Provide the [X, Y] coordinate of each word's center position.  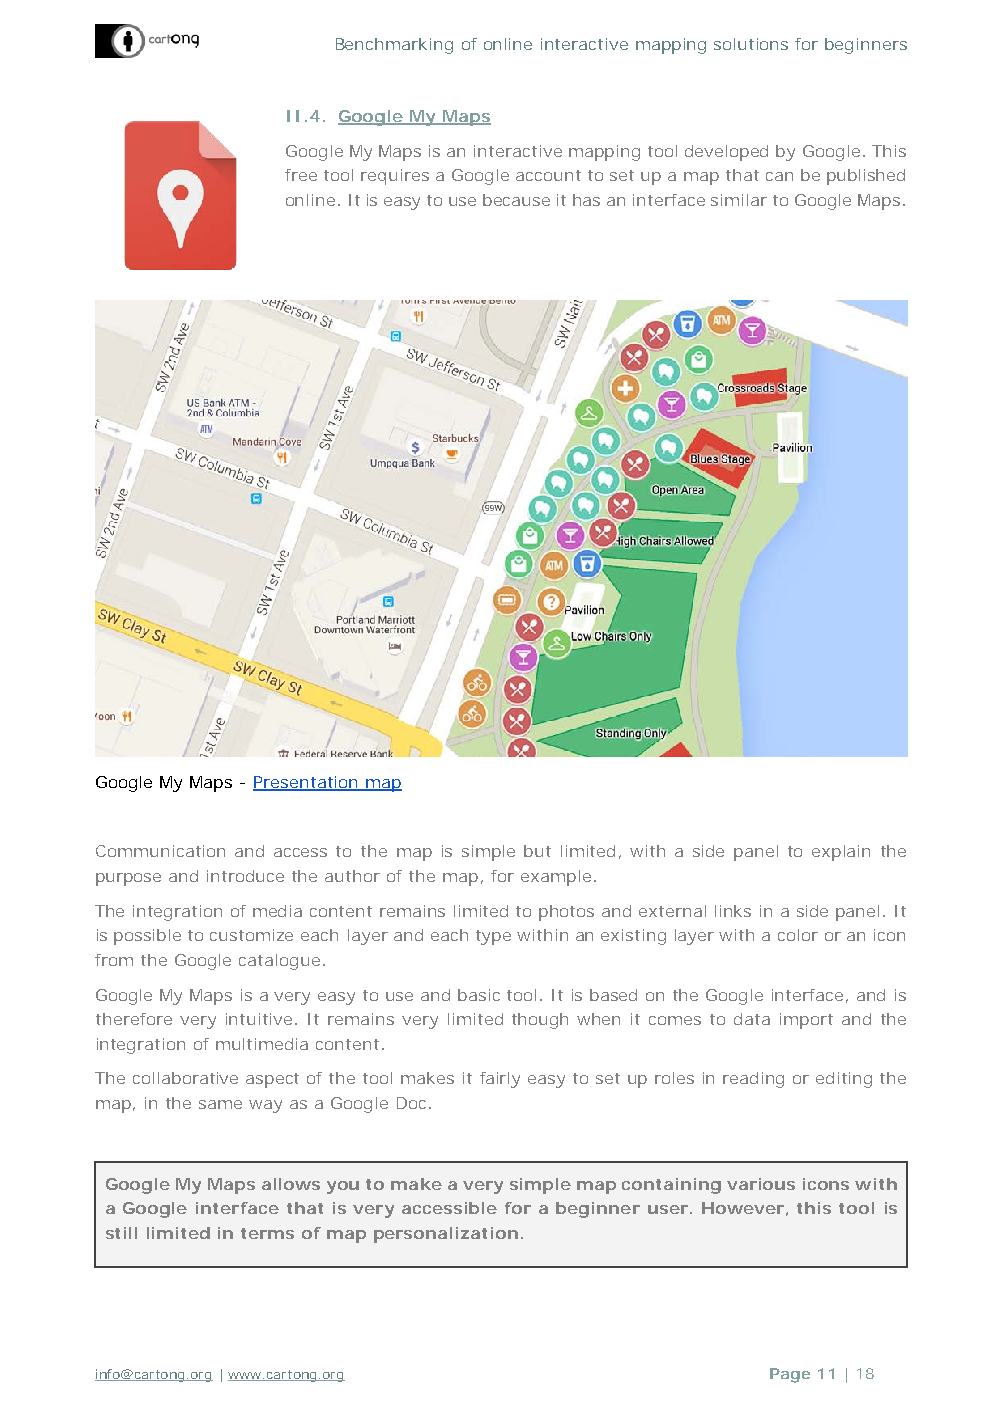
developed [726, 153]
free [301, 175]
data [752, 1019]
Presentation [307, 783]
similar [739, 200]
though [540, 1021]
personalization [446, 1235]
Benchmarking [394, 46]
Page [790, 1375]
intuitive [261, 1019]
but [537, 851]
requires [395, 177]
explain [841, 853]
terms [267, 1233]
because [516, 200]
